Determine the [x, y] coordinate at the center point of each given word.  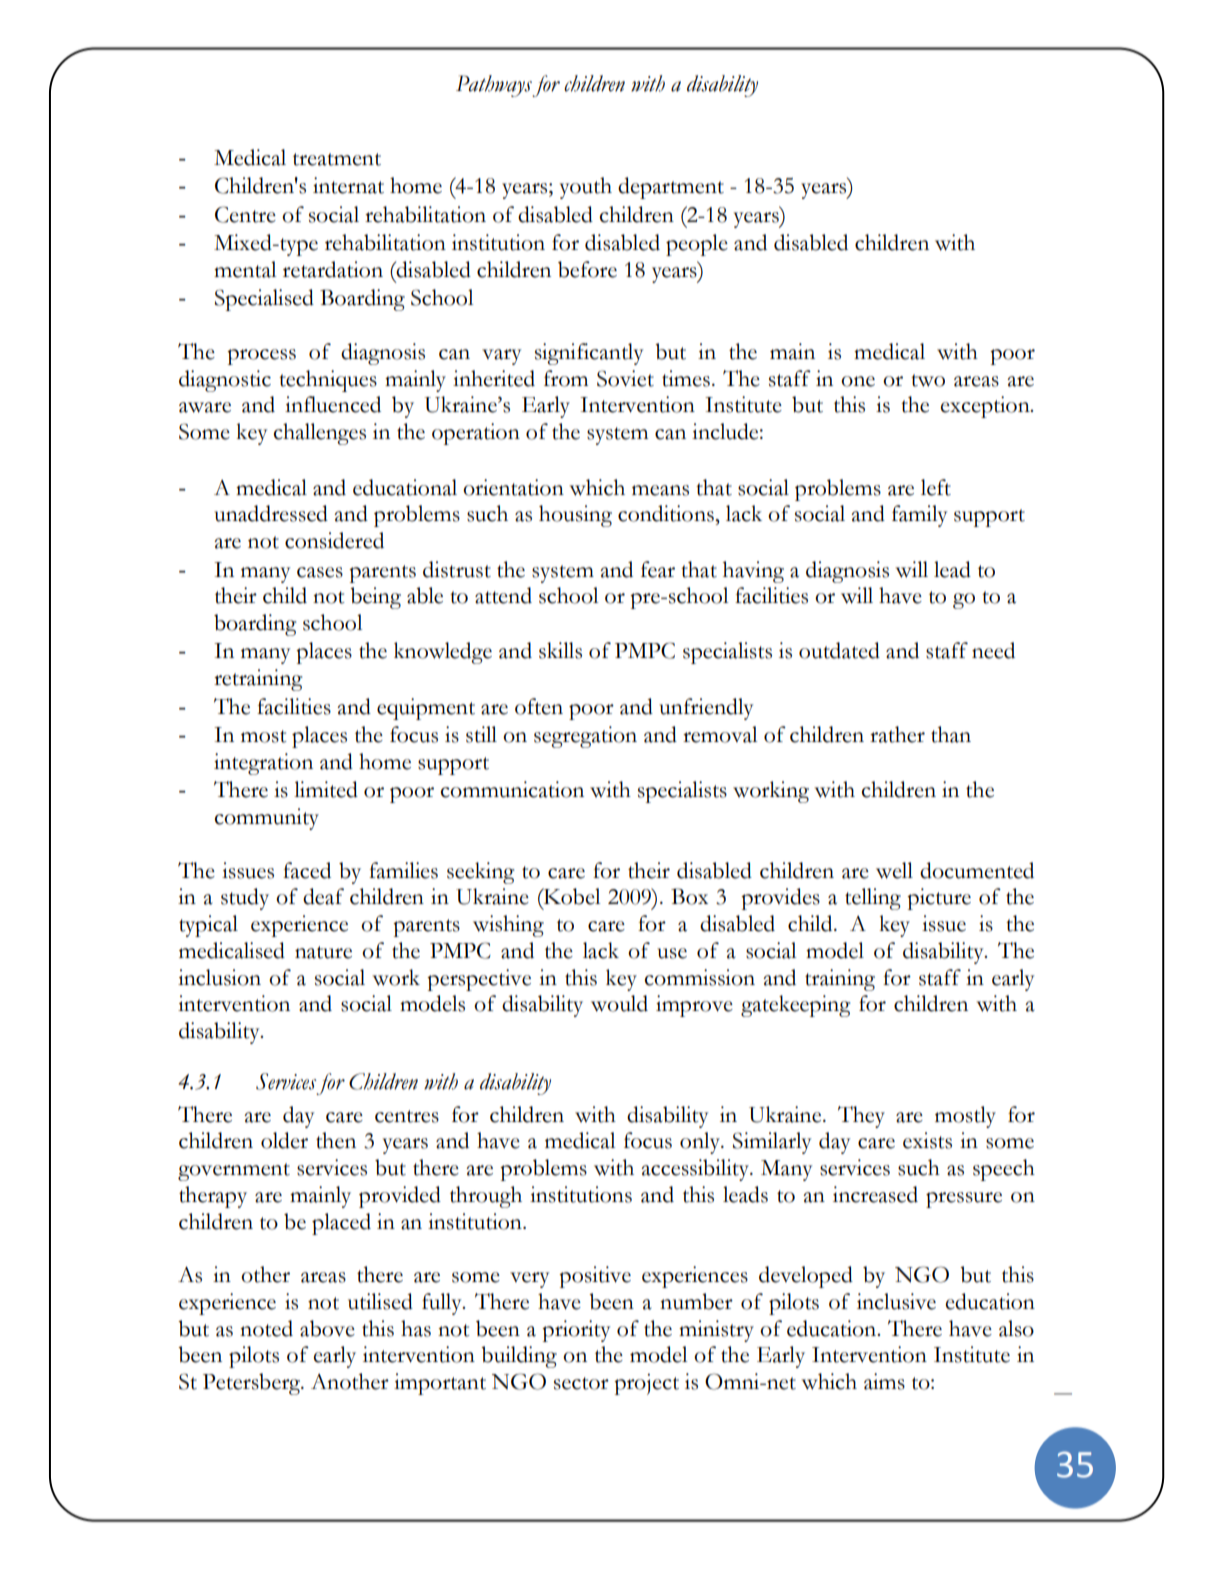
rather [897, 734]
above [327, 1328]
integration [263, 764]
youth [586, 188]
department [671, 188]
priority [576, 1331]
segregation [585, 737]
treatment [337, 159]
